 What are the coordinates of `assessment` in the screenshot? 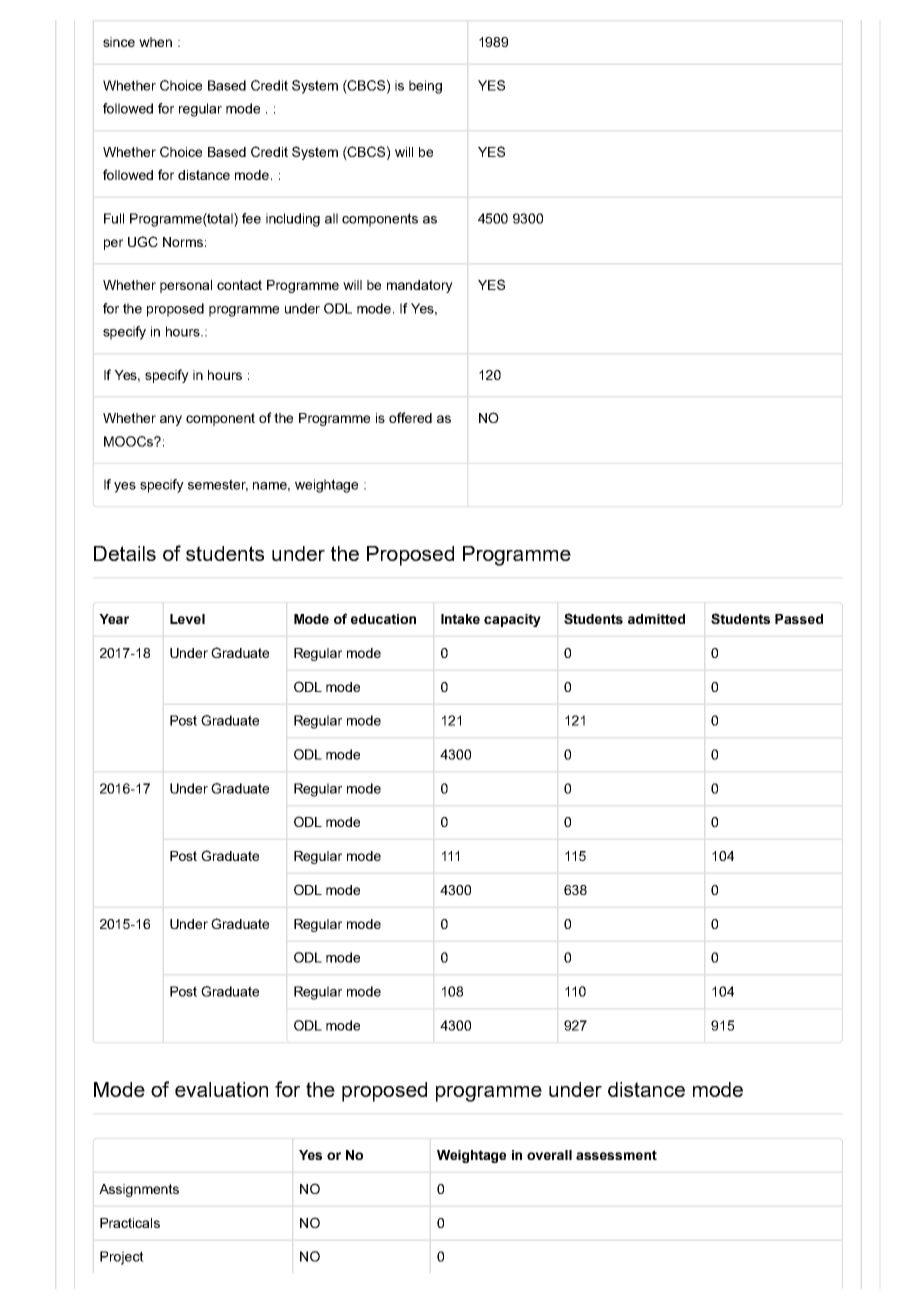 It's located at (616, 1155).
